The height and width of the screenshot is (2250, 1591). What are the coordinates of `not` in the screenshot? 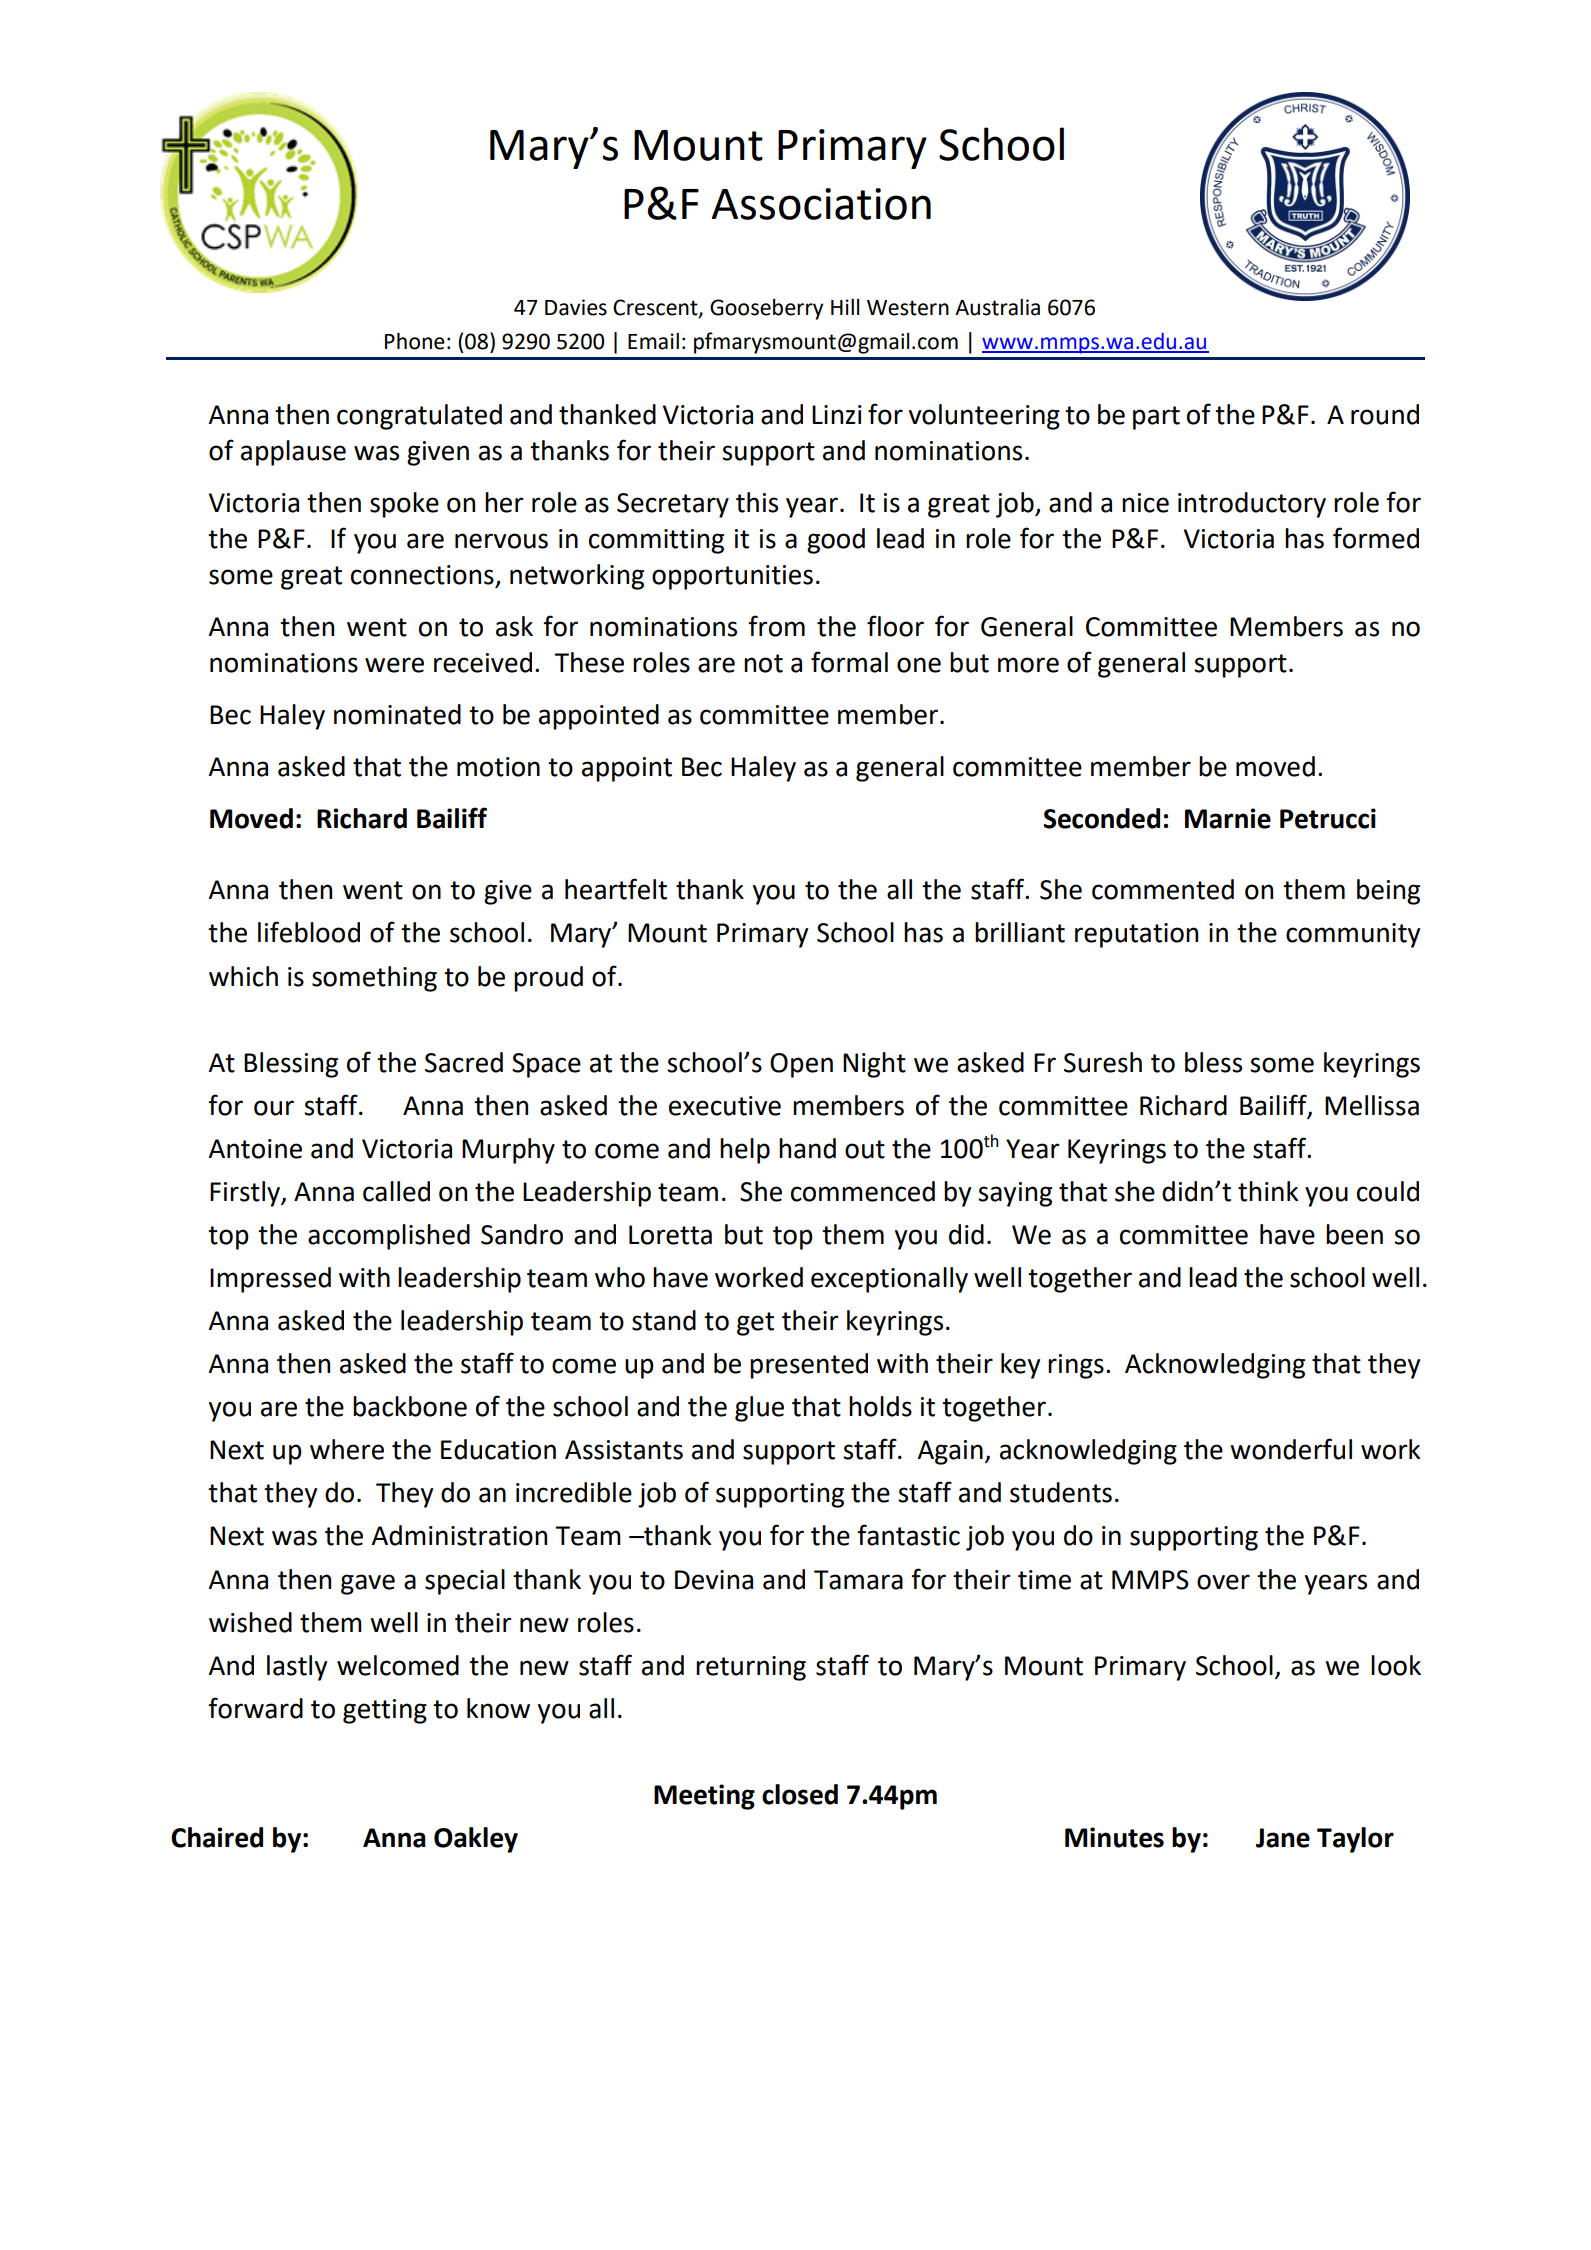 It's located at (763, 663).
